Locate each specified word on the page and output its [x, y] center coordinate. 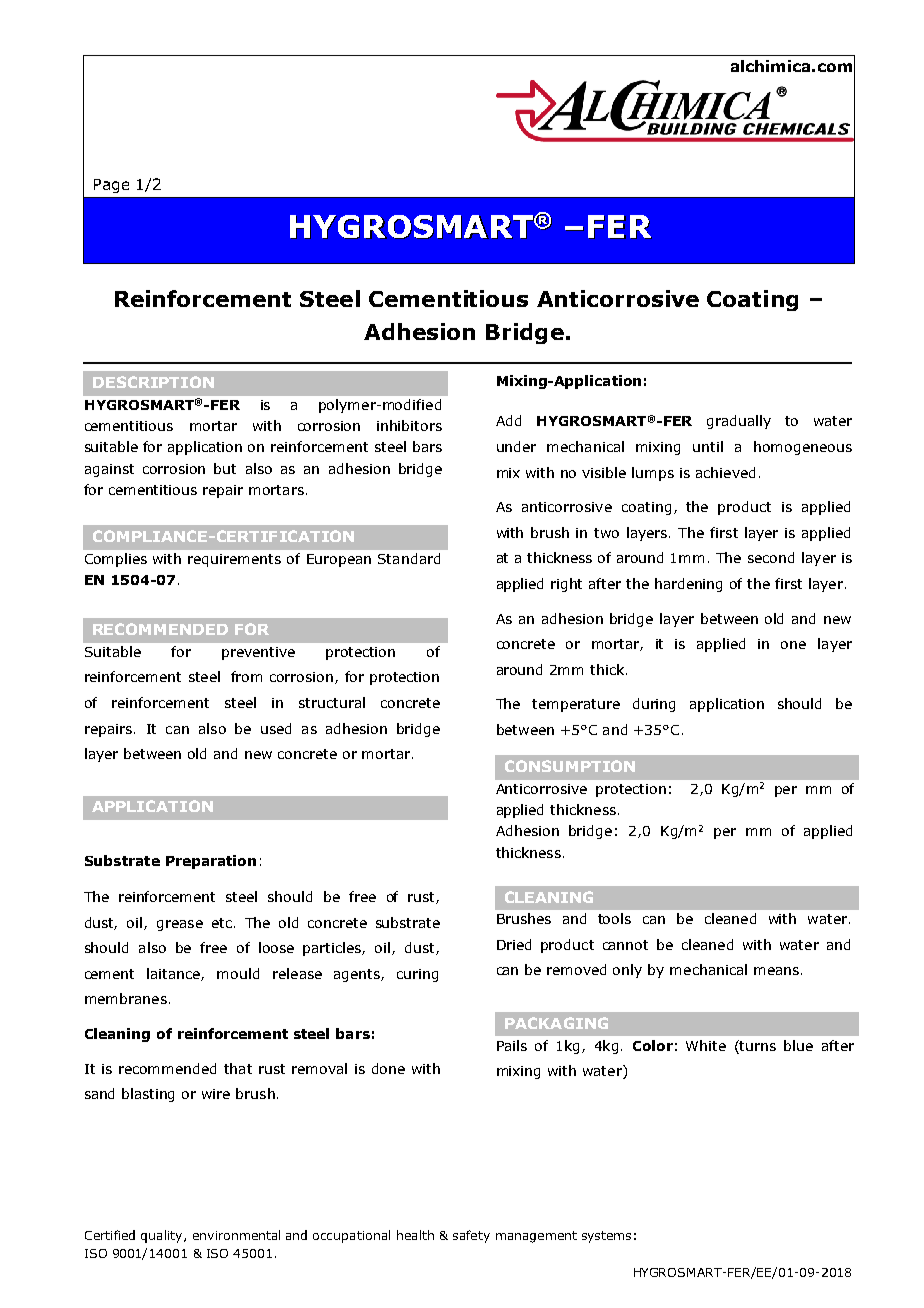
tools [614, 918]
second [771, 557]
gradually [739, 422]
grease [180, 925]
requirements [234, 560]
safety [471, 1236]
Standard [409, 558]
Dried [514, 944]
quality [163, 1236]
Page [111, 186]
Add [508, 420]
